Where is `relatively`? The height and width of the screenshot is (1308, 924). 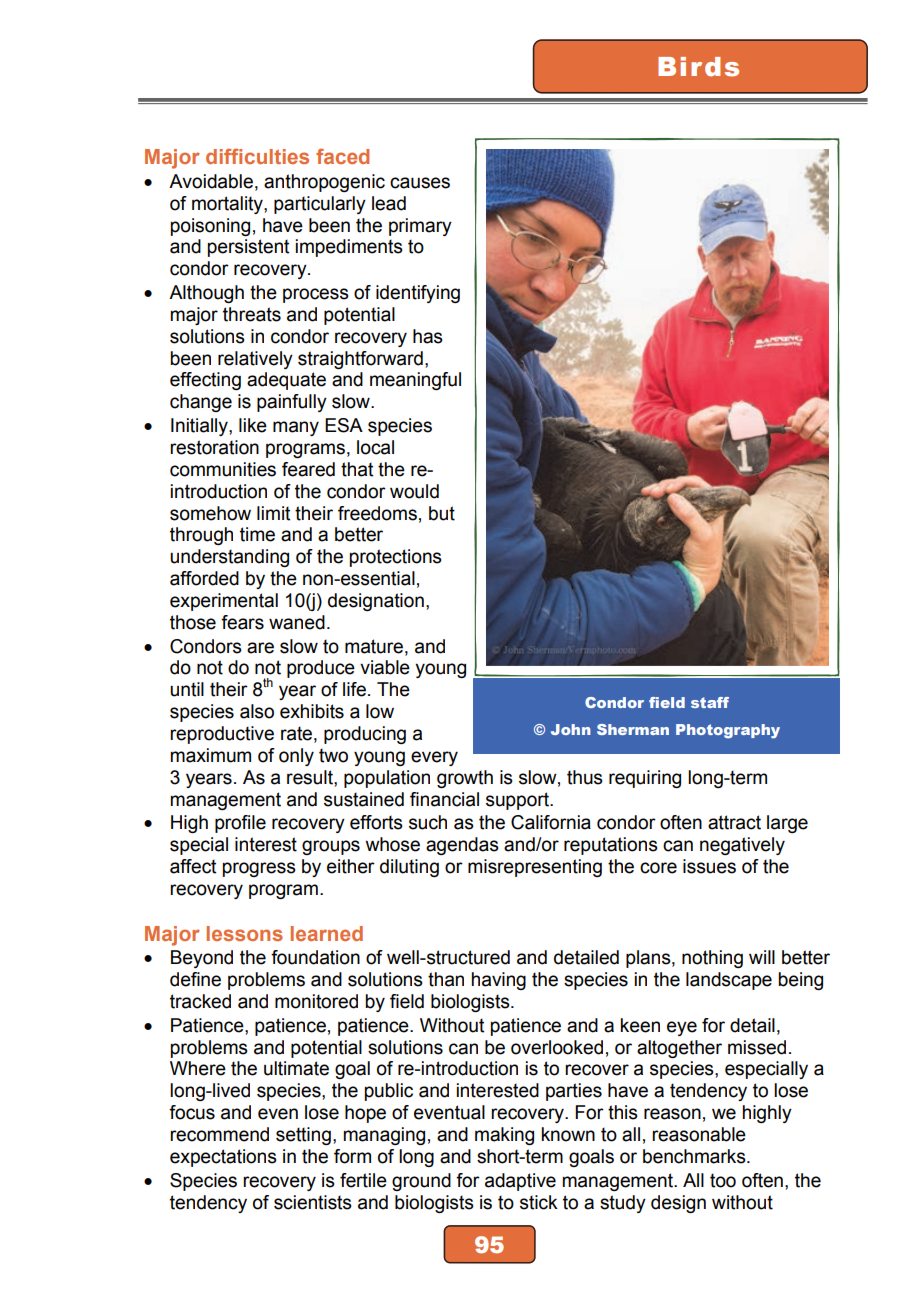 relatively is located at coordinates (255, 360).
